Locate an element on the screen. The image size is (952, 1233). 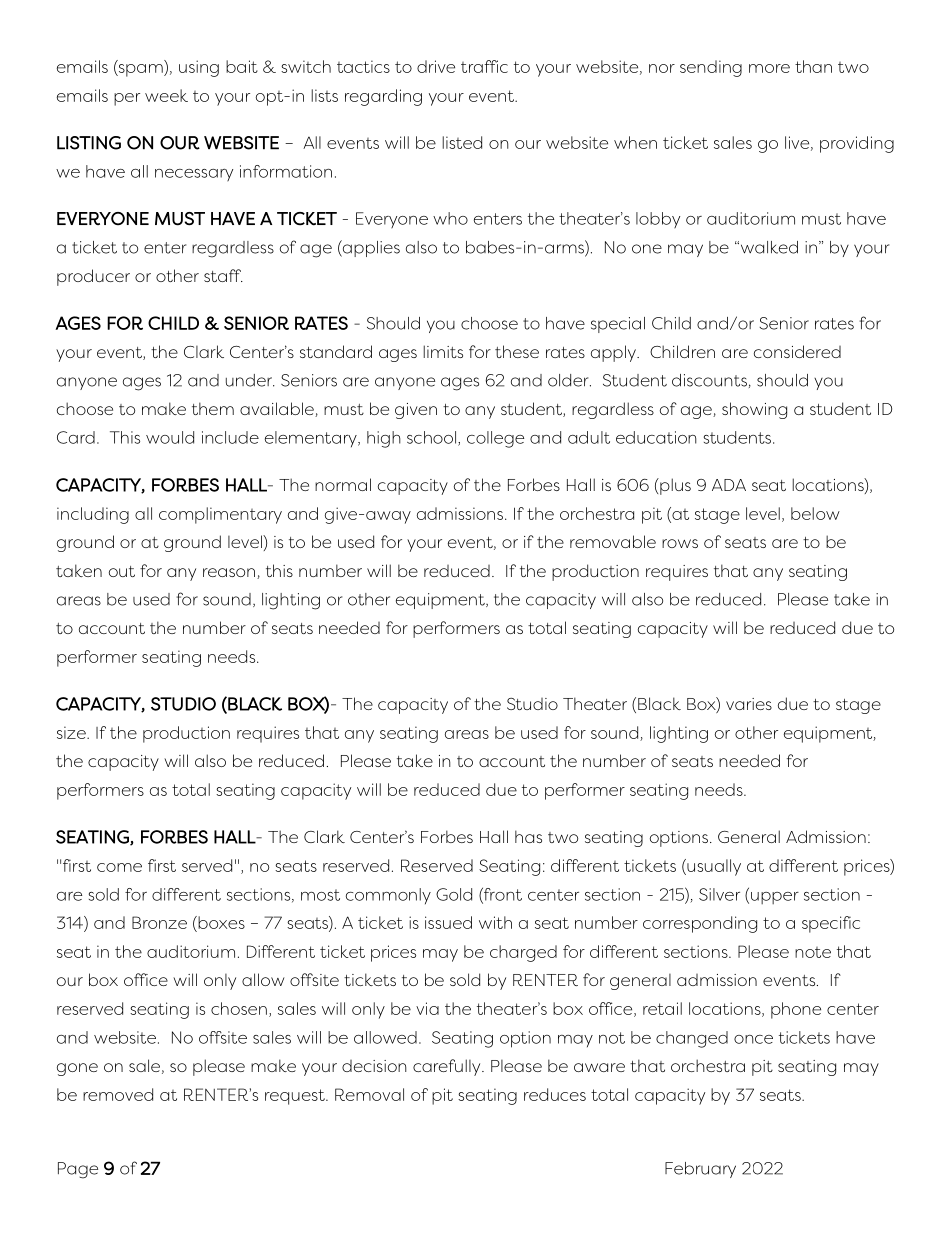
removable is located at coordinates (613, 541).
